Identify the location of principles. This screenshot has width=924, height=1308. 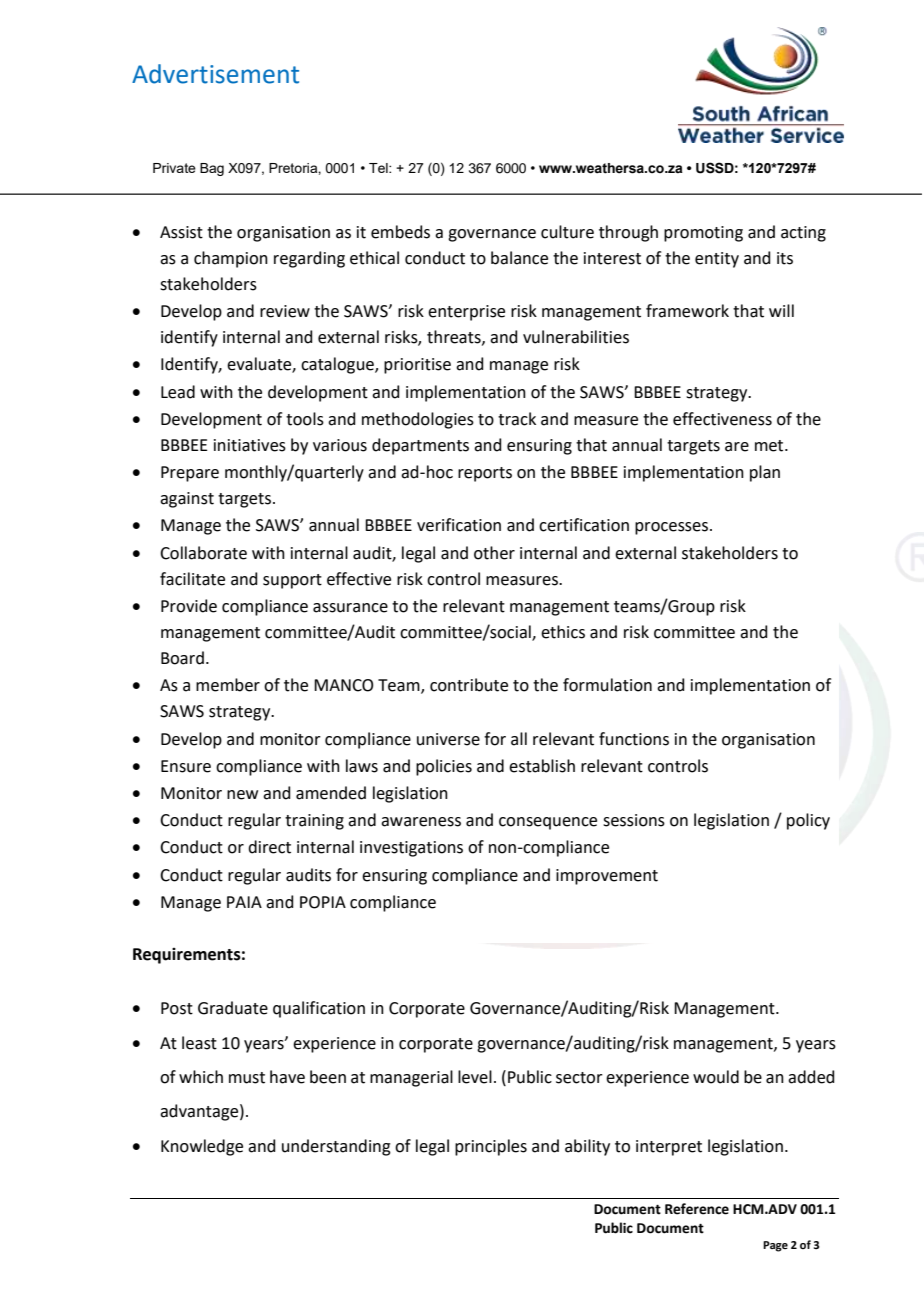
(491, 1147).
